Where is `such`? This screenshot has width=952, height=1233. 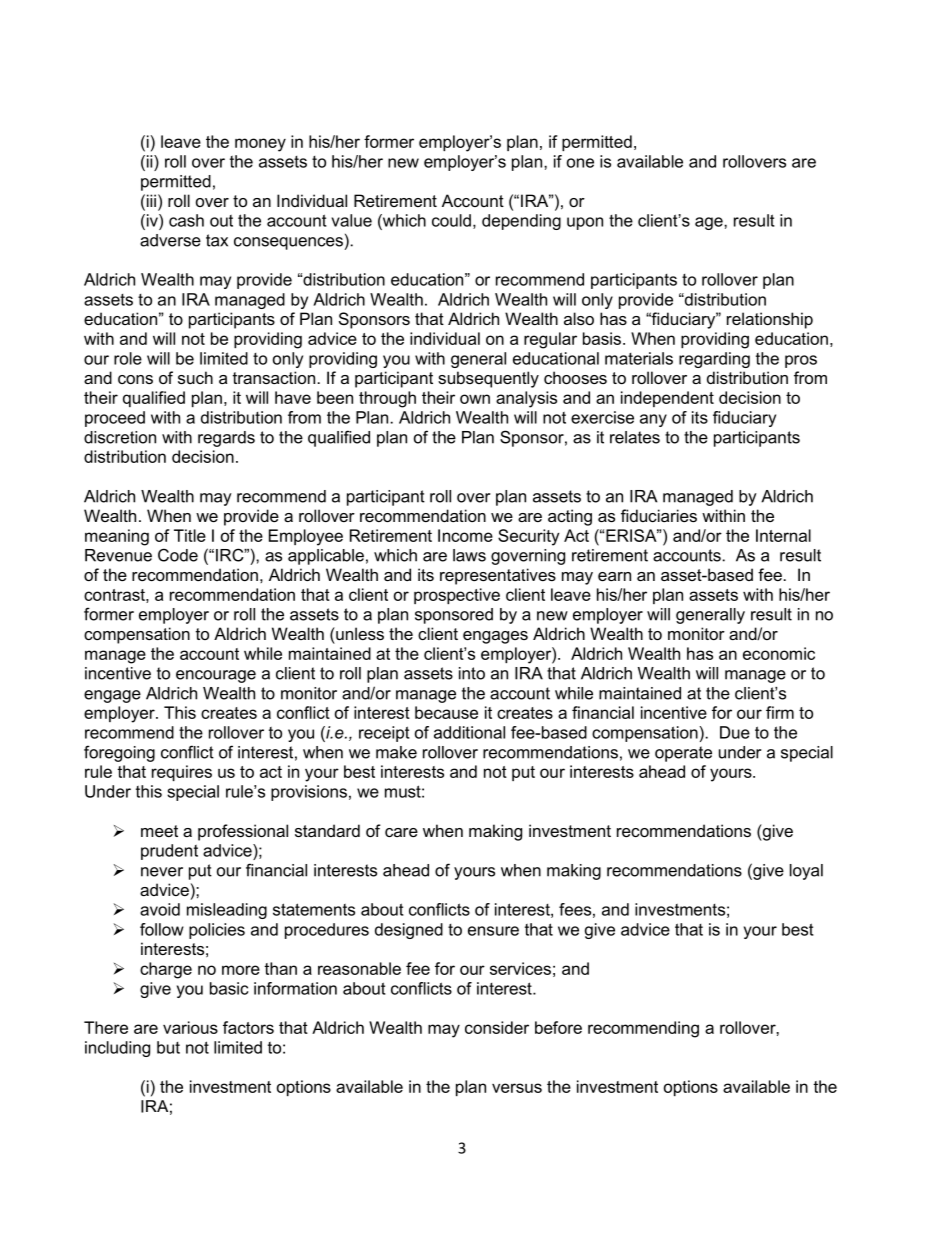
such is located at coordinates (195, 377).
